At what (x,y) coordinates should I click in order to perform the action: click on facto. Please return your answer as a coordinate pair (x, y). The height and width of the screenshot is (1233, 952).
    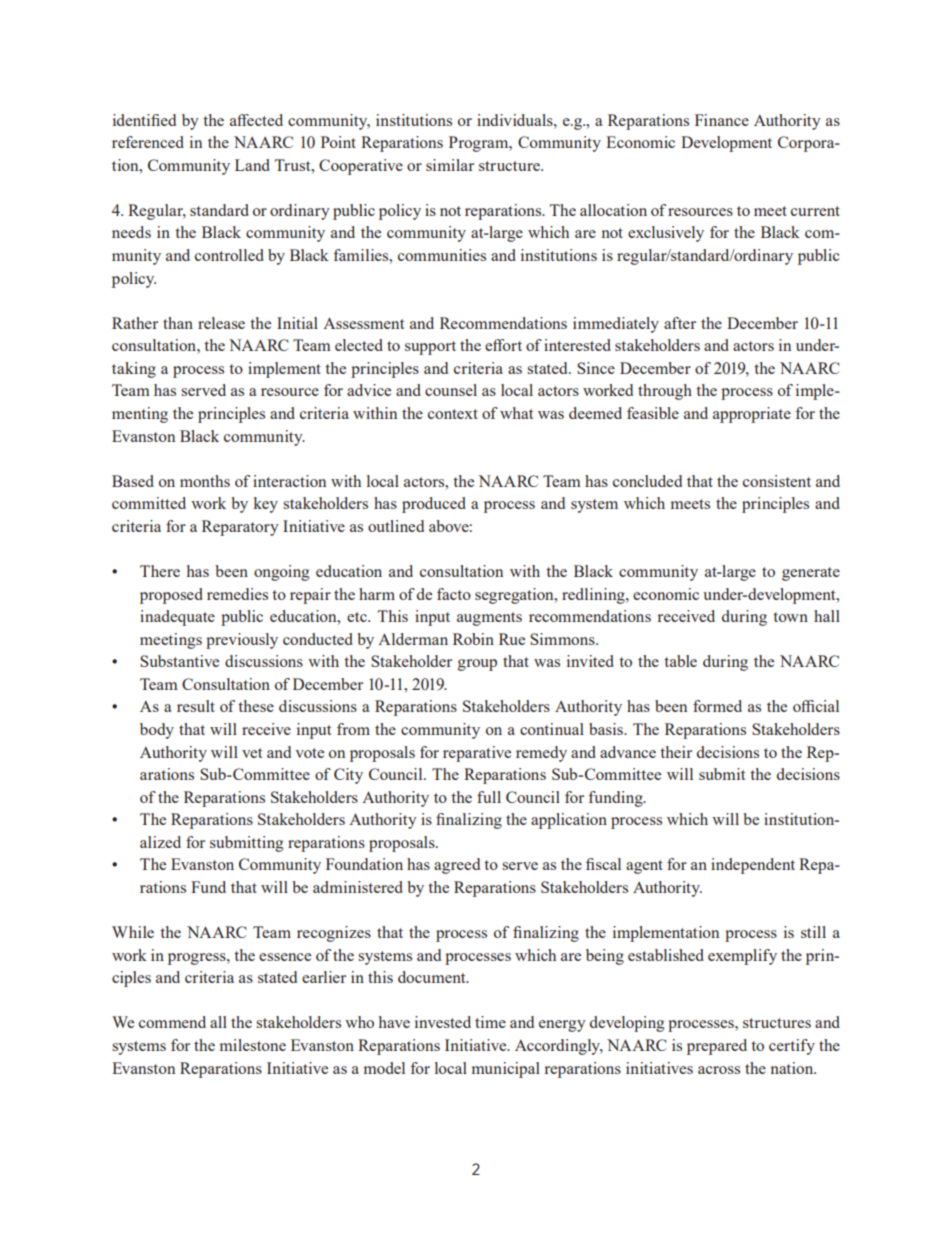
    Looking at the image, I should click on (454, 594).
